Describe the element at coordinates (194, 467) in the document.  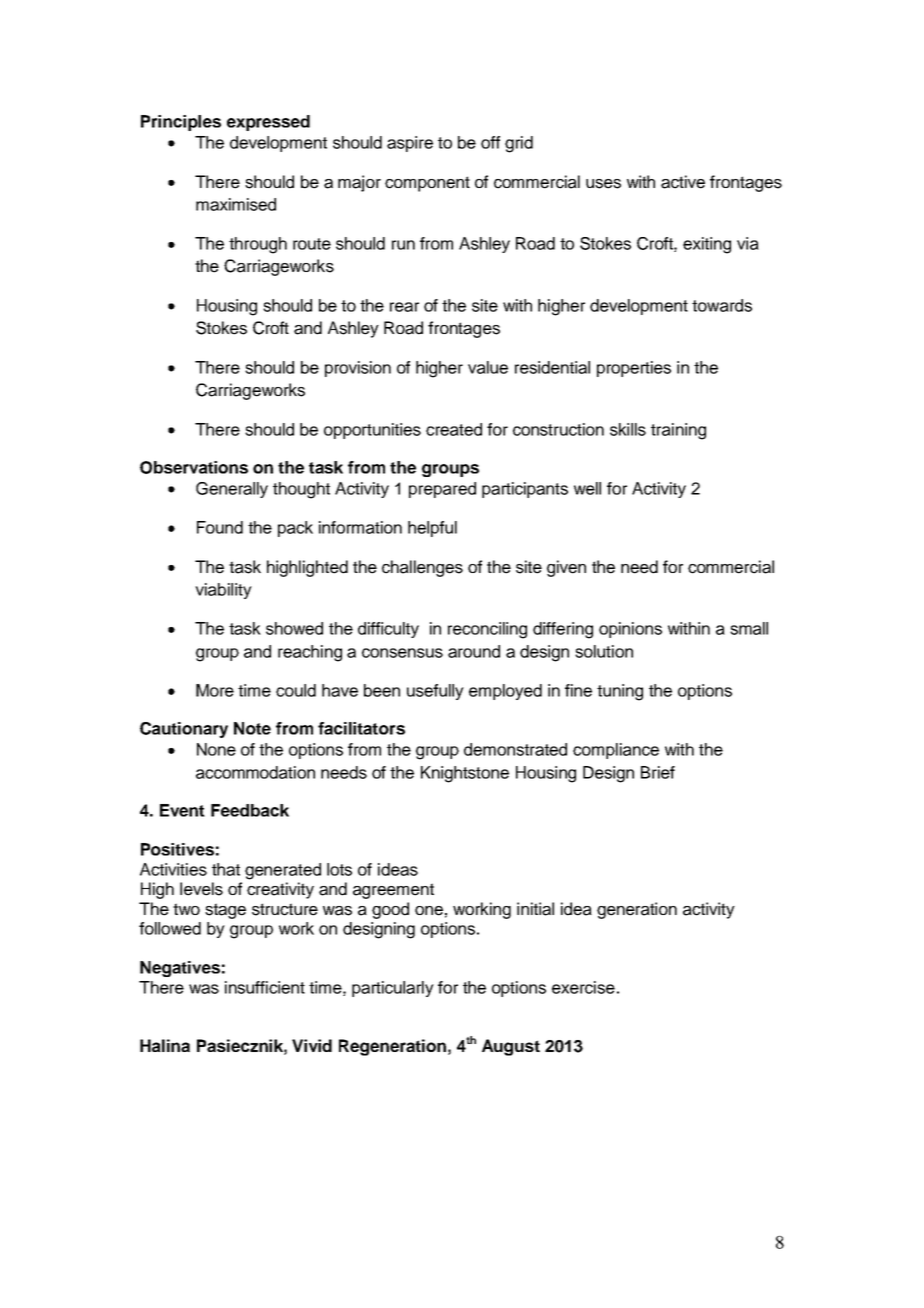
I see `Observations` at that location.
